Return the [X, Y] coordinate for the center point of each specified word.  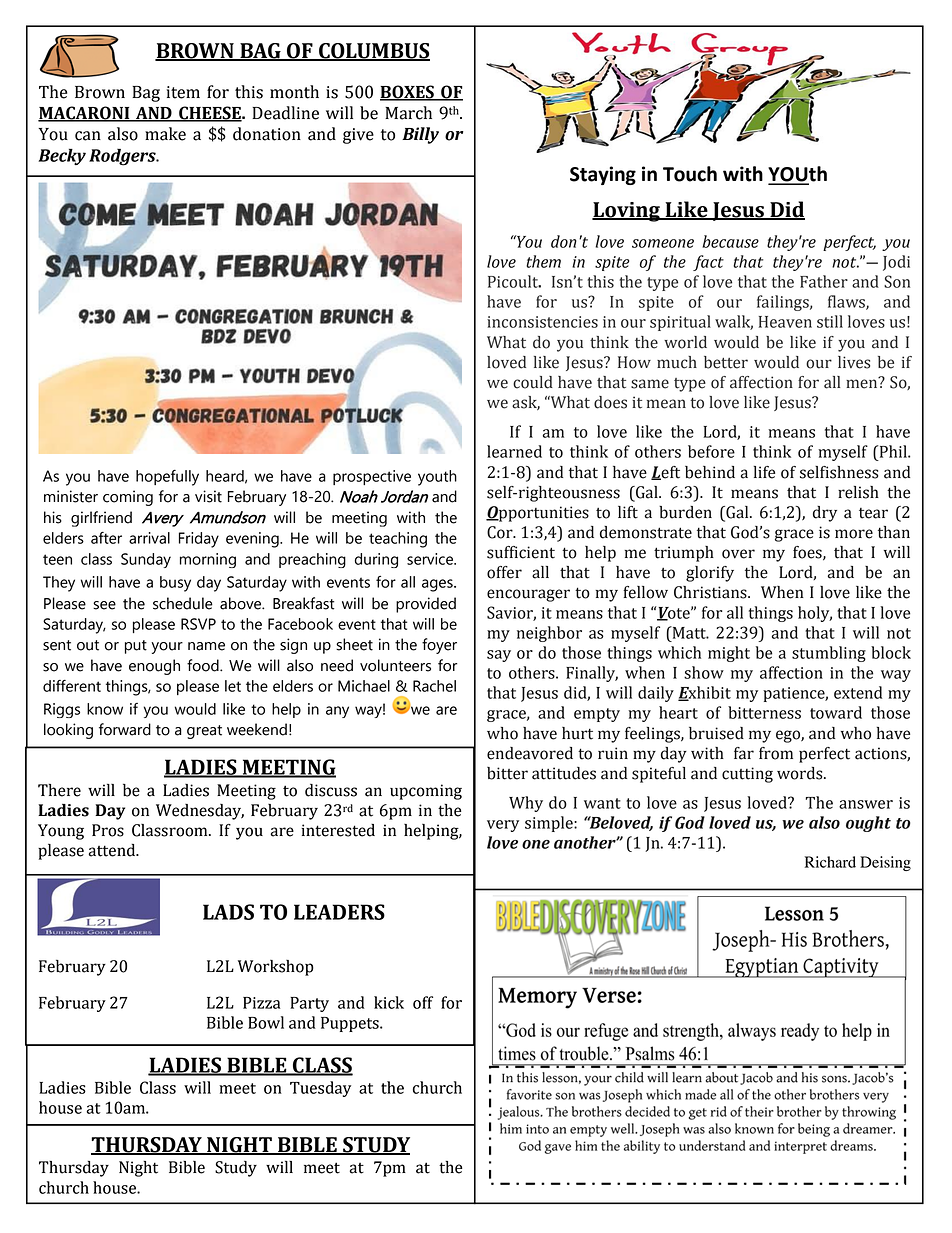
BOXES [408, 93]
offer [504, 572]
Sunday [146, 560]
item [183, 92]
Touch [690, 174]
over [738, 554]
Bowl [266, 1022]
